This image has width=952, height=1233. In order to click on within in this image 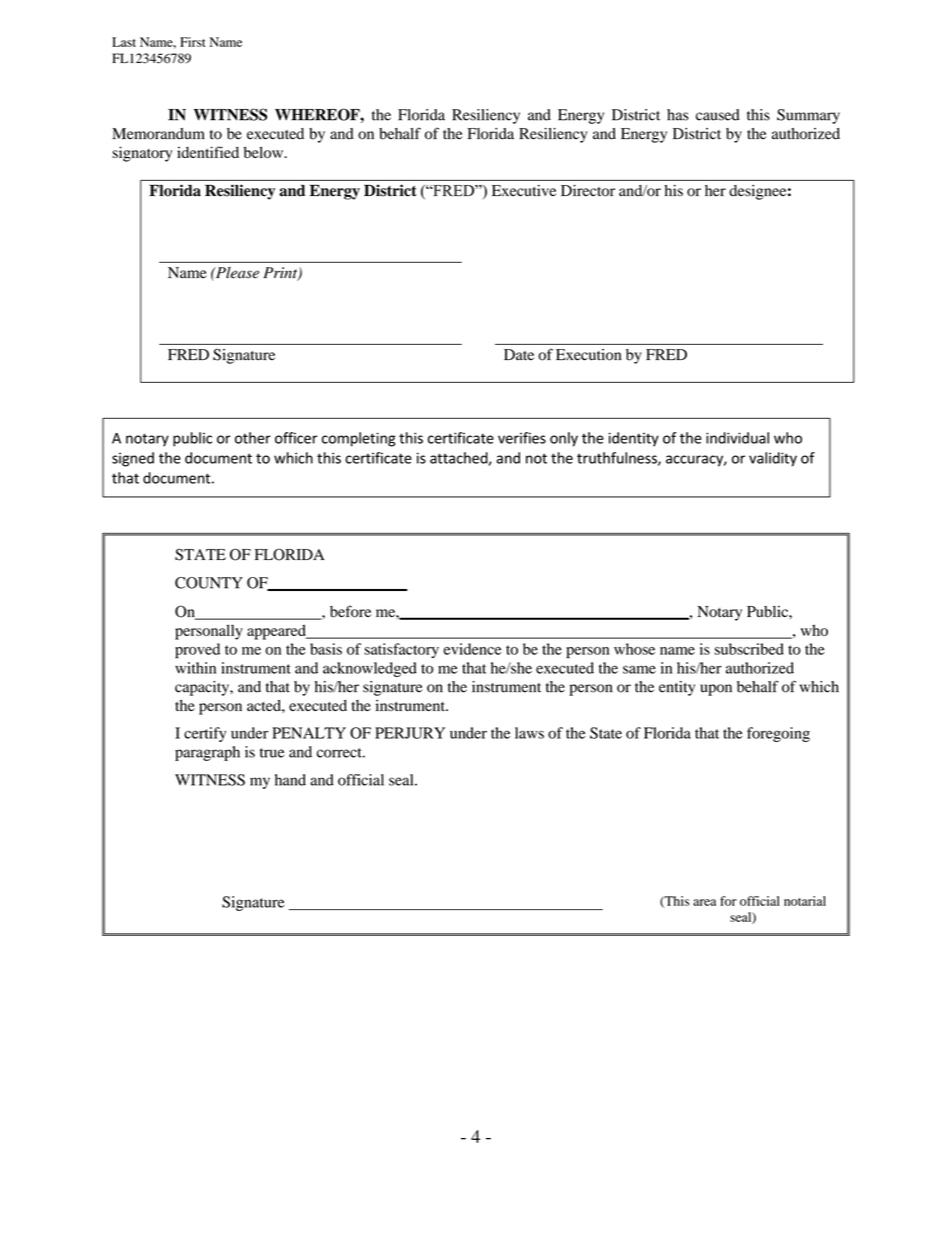, I will do `click(195, 668)`.
